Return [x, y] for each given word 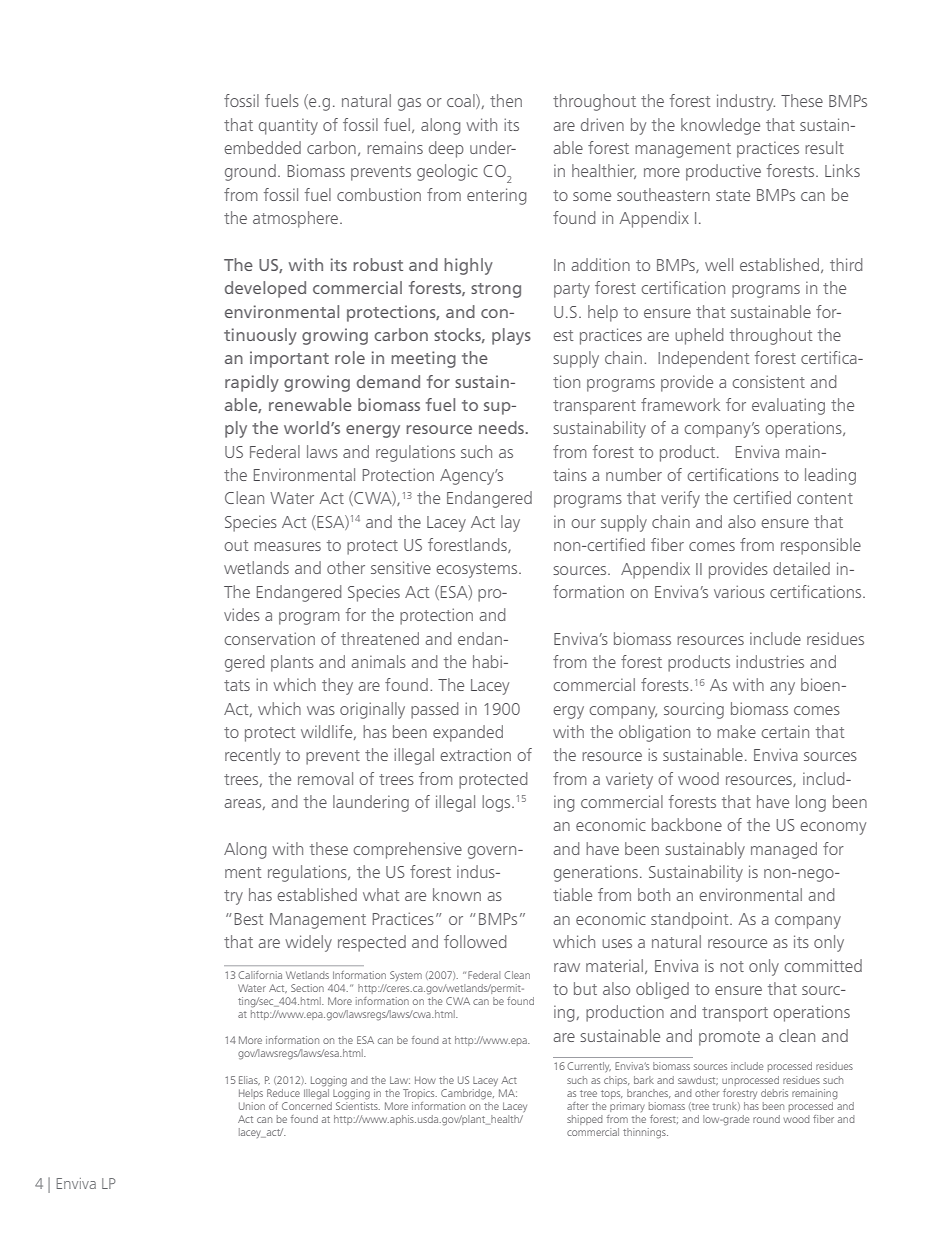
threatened [380, 638]
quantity [288, 126]
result [824, 147]
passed [434, 710]
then [506, 100]
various [739, 591]
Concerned [307, 1104]
